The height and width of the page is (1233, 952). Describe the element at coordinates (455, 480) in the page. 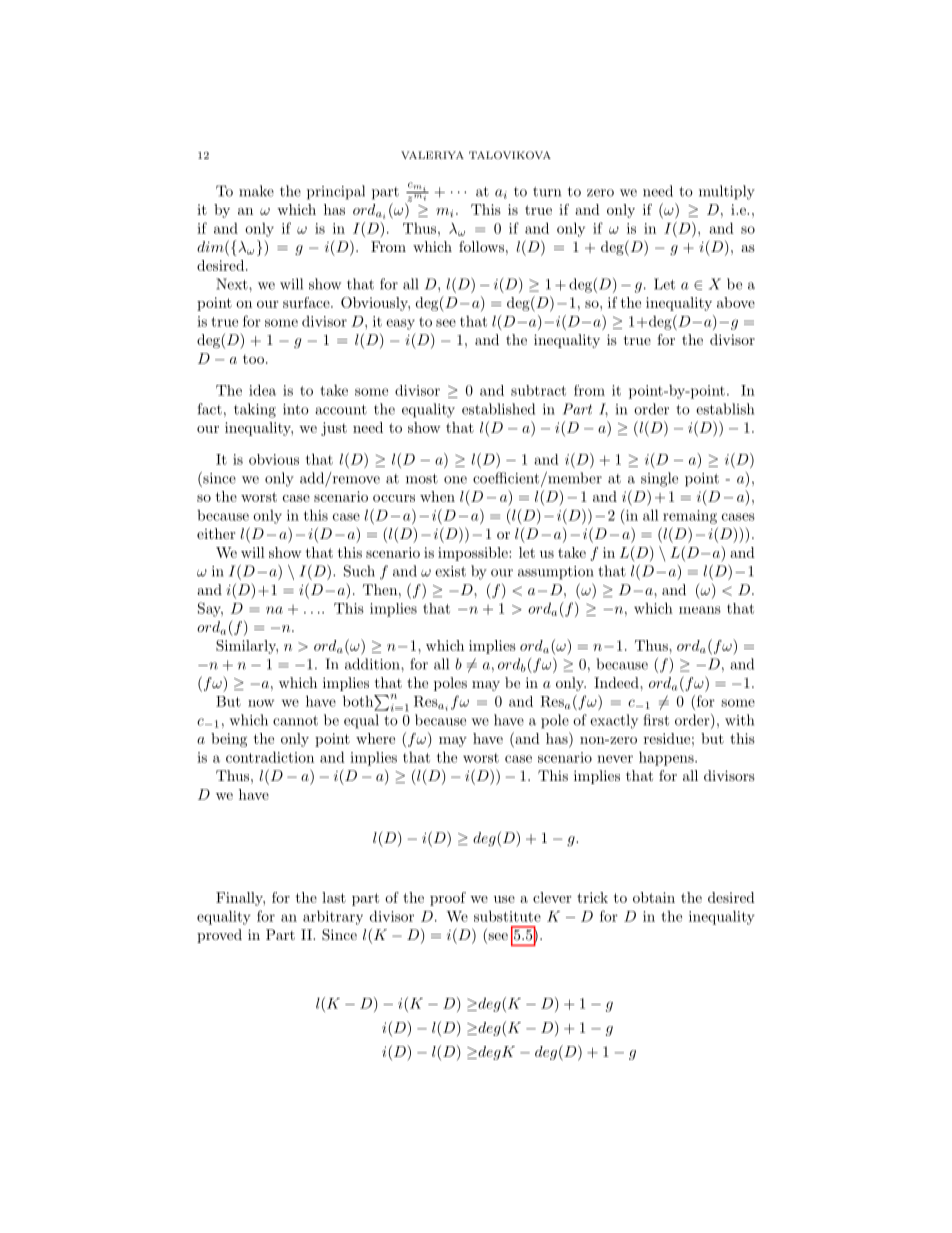

I see `one` at that location.
